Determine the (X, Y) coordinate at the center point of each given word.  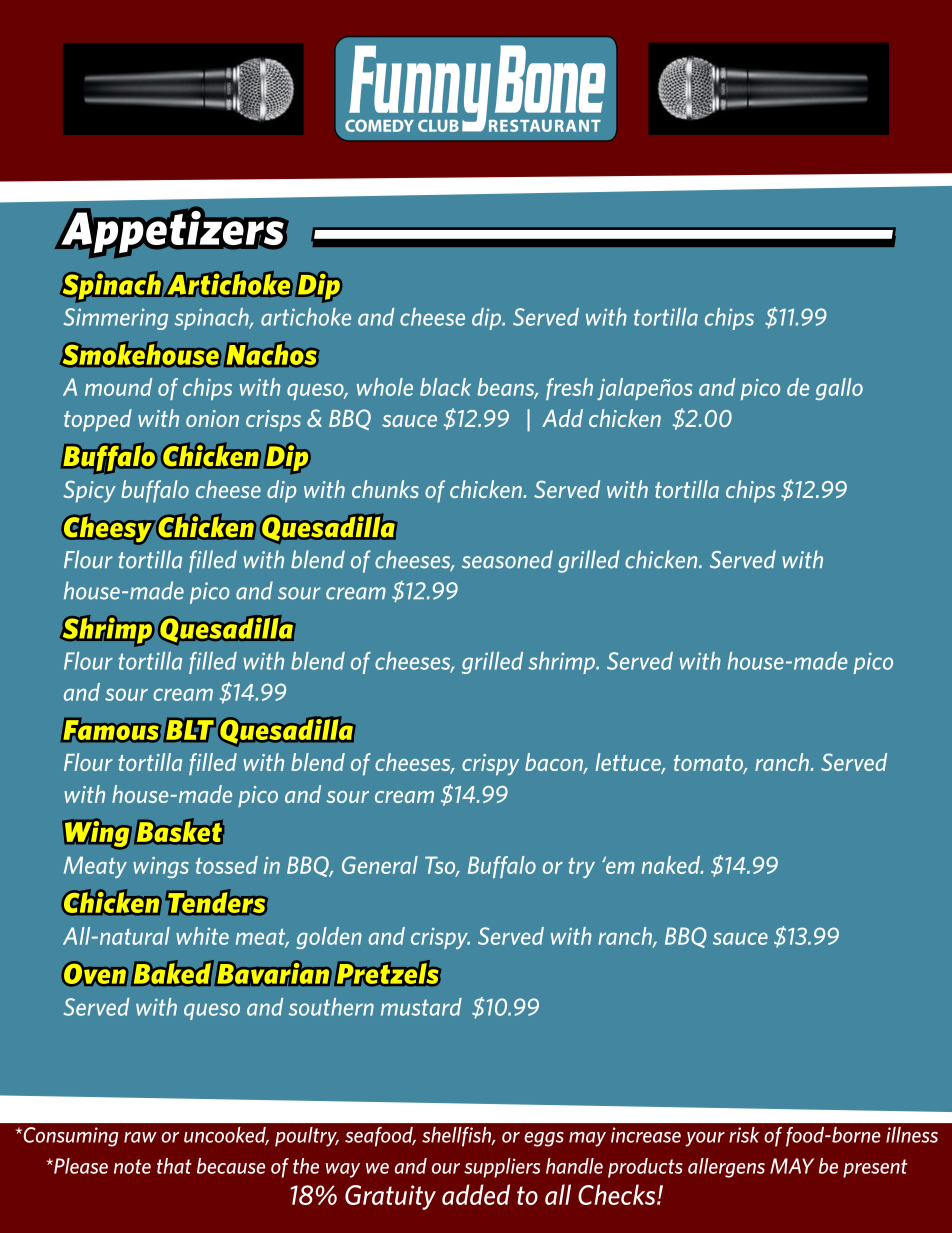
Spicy (89, 491)
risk (744, 1135)
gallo (839, 389)
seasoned (507, 559)
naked (672, 865)
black (445, 387)
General (380, 865)
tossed (227, 865)
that (174, 1166)
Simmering (116, 319)
